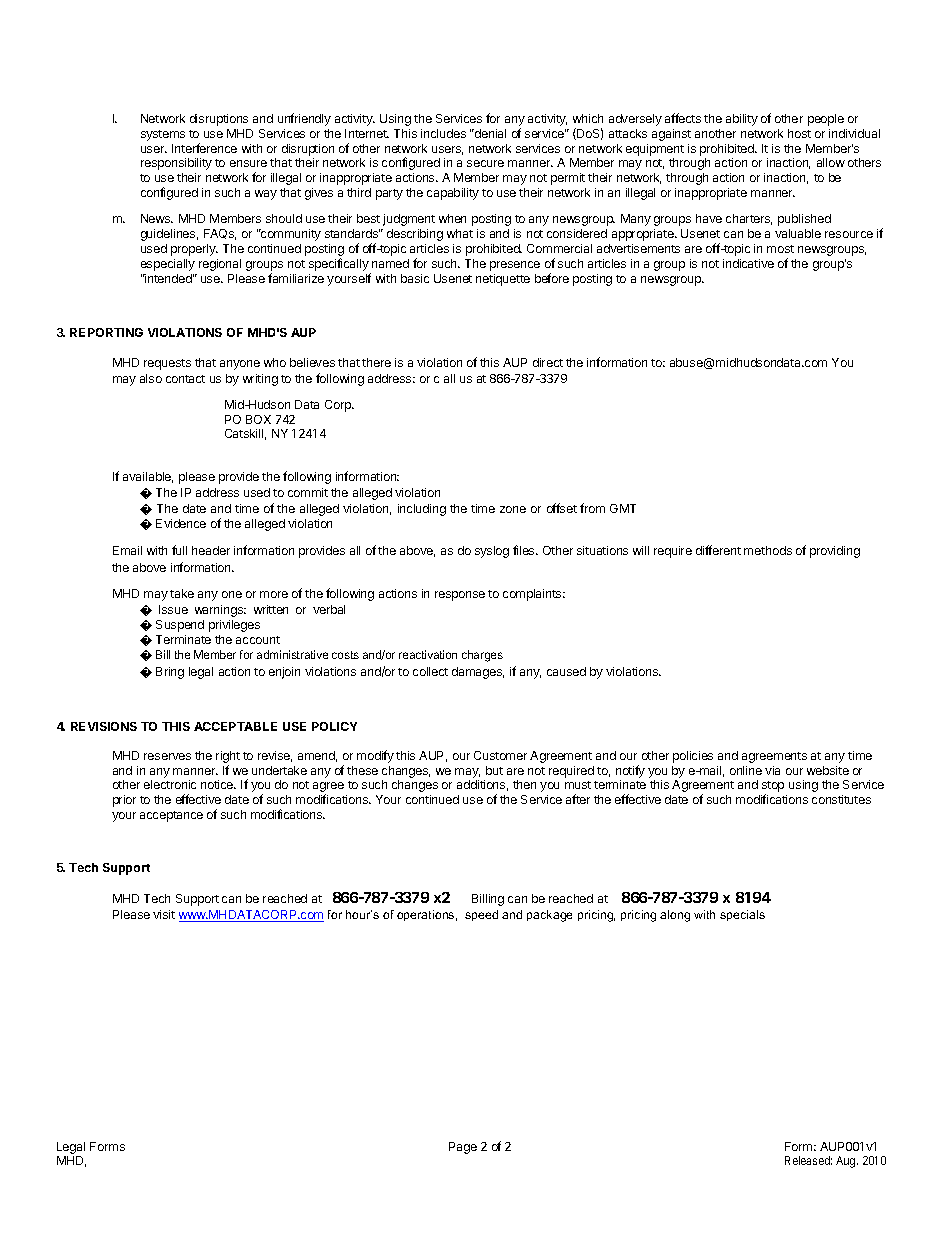 The image size is (952, 1233). What do you see at coordinates (768, 550) in the image?
I see `methods` at bounding box center [768, 550].
